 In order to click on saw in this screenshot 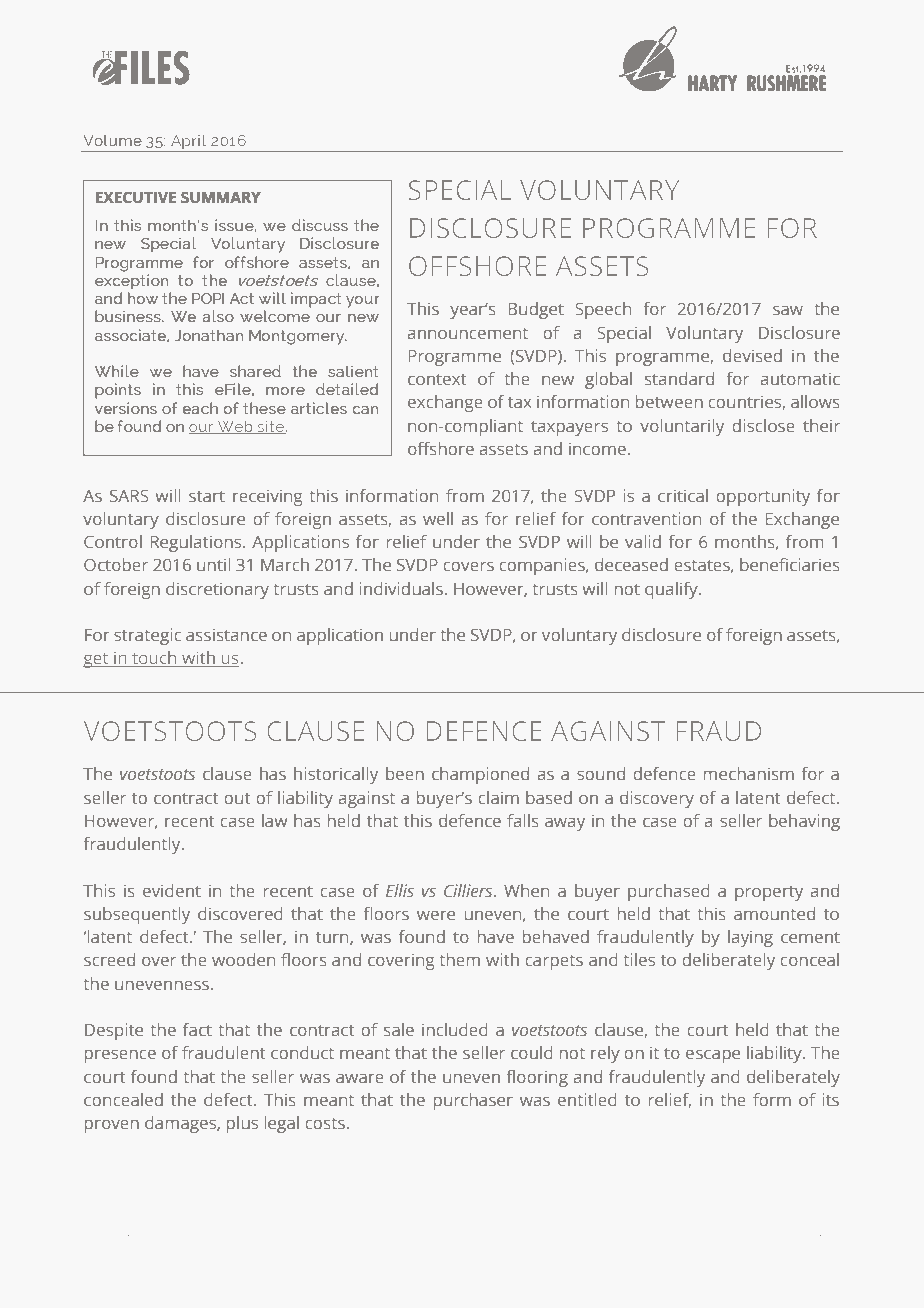, I will do `click(788, 310)`.
